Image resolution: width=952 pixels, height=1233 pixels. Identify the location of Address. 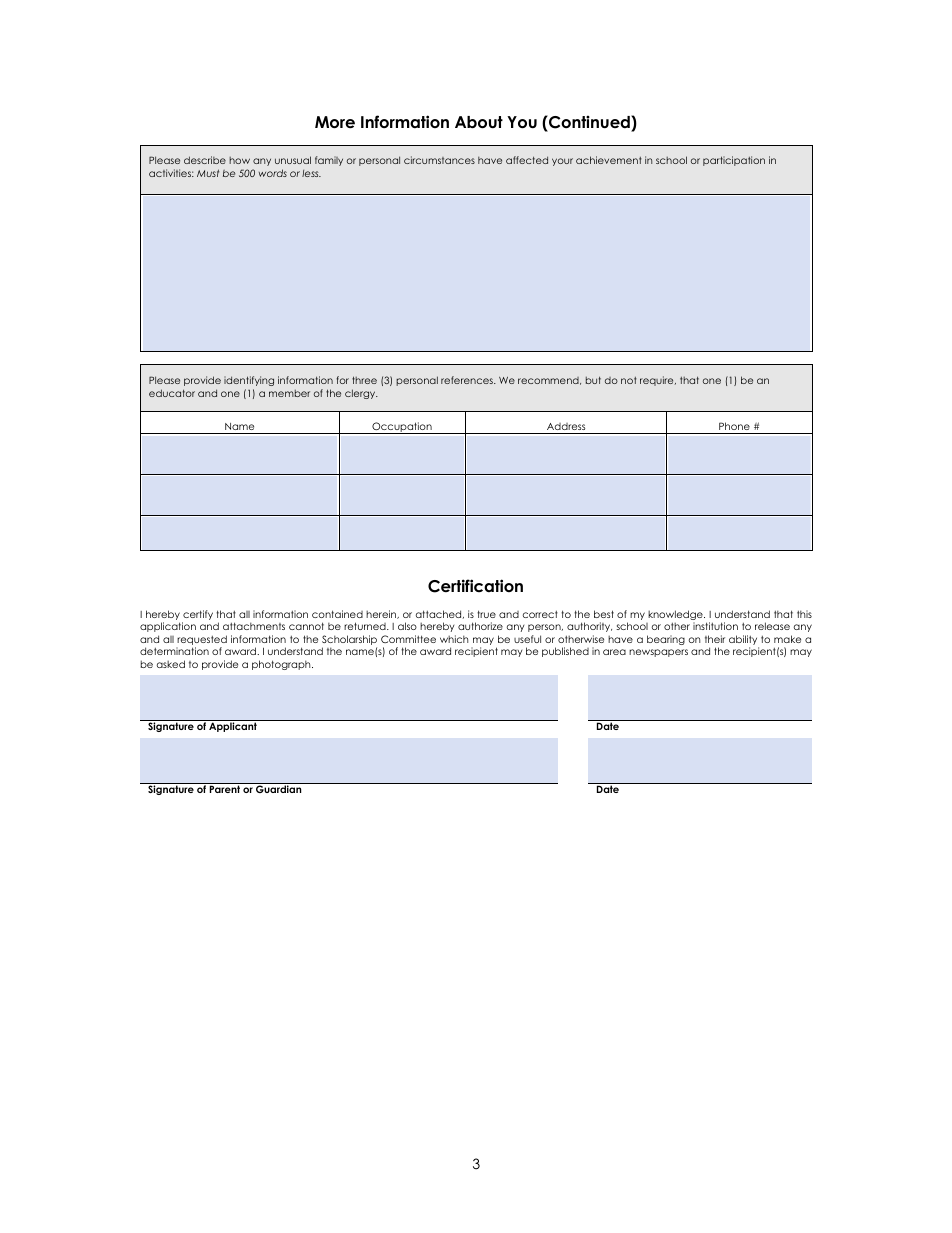
(566, 426).
